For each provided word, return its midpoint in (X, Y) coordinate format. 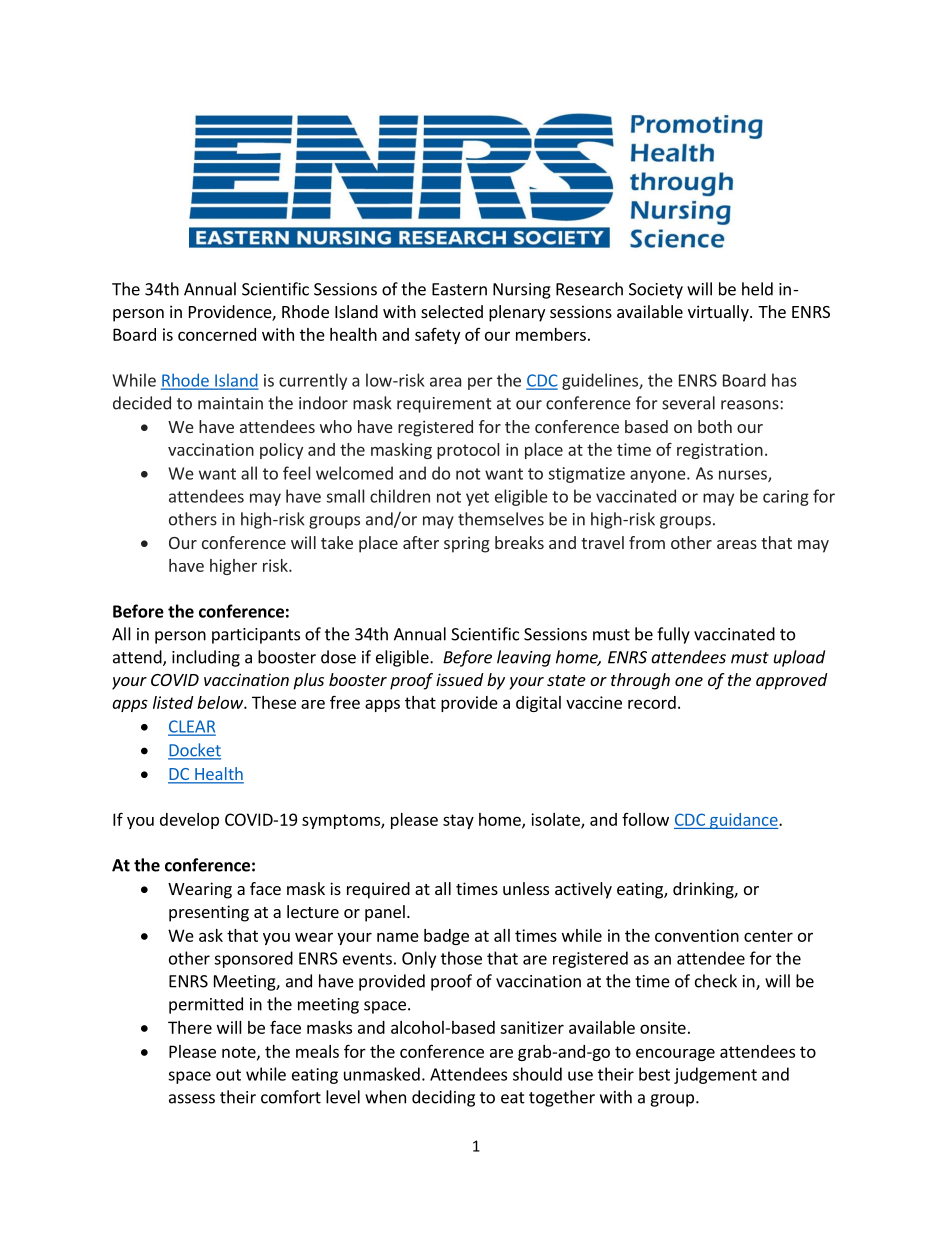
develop (189, 821)
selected (452, 311)
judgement (715, 1075)
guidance (744, 821)
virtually (719, 313)
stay (458, 821)
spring (467, 544)
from (647, 542)
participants (256, 636)
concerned (217, 334)
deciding (443, 1098)
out (228, 1075)
